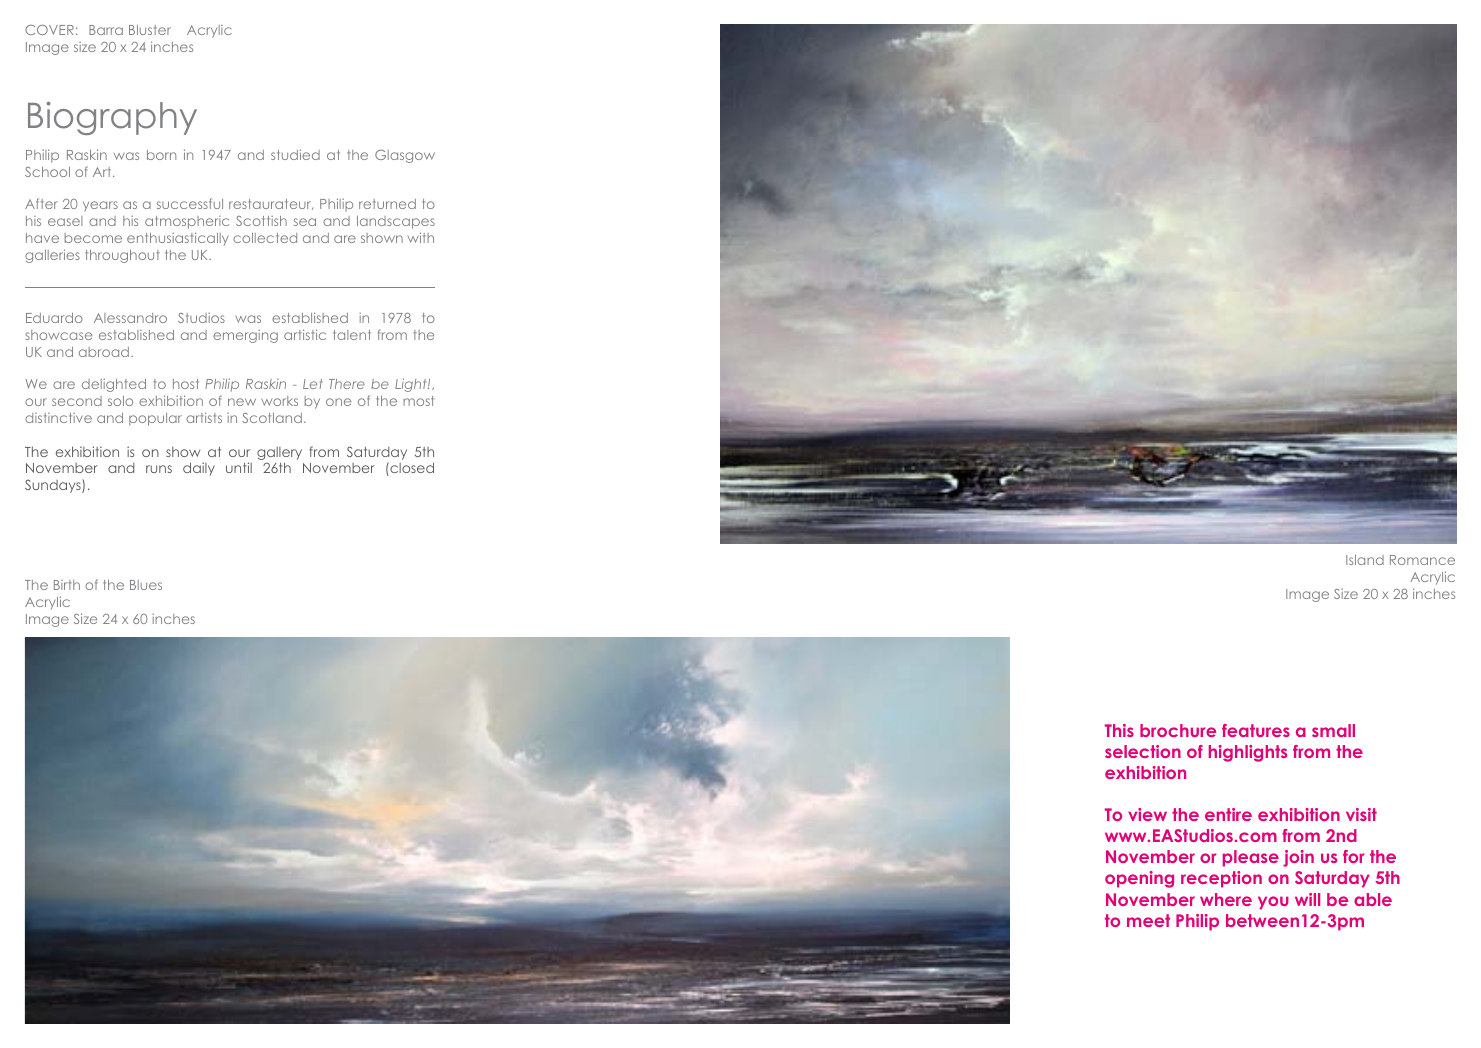 The height and width of the document is (1048, 1481). I want to click on landscapes, so click(396, 222).
